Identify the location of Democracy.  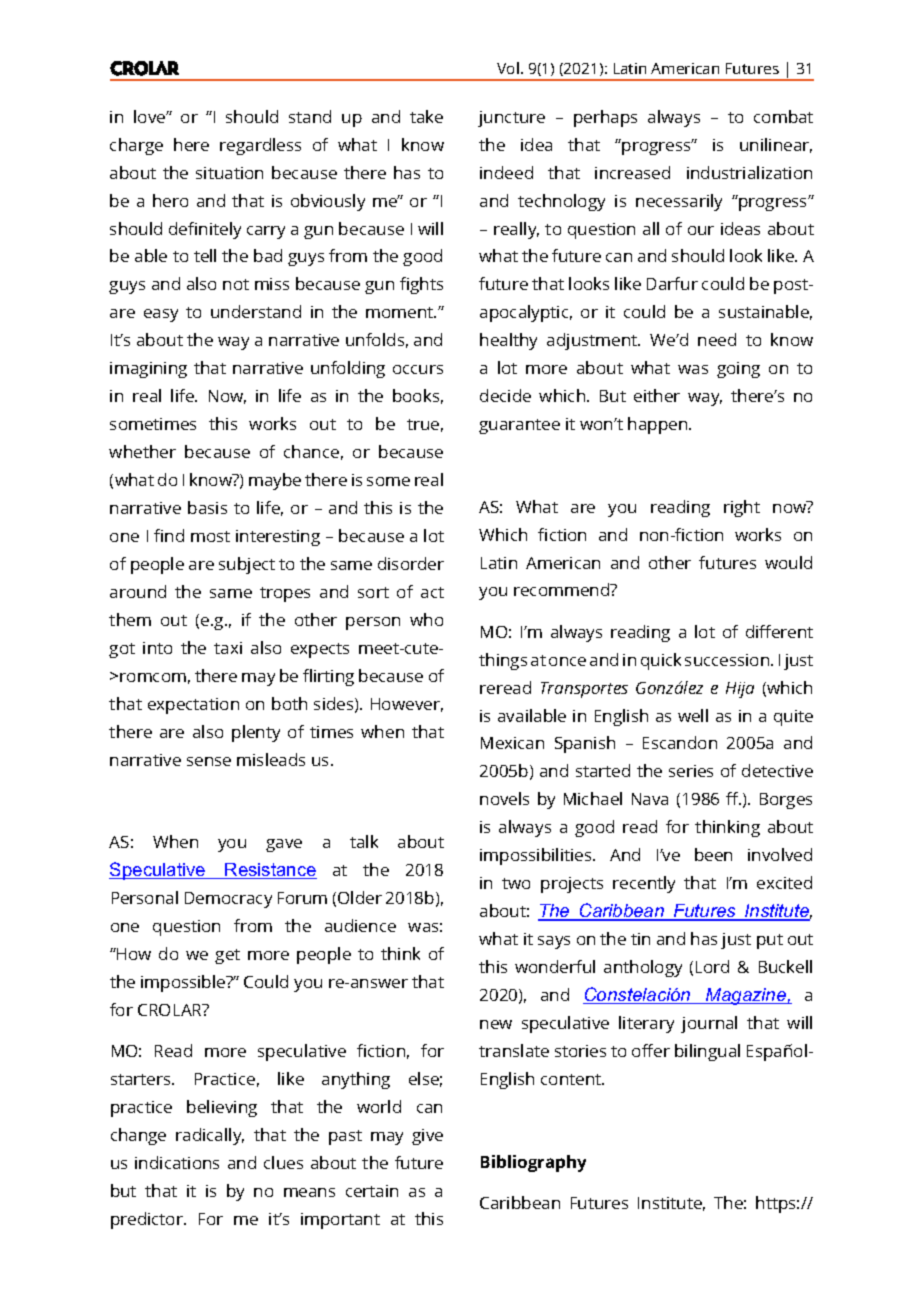
(228, 900).
